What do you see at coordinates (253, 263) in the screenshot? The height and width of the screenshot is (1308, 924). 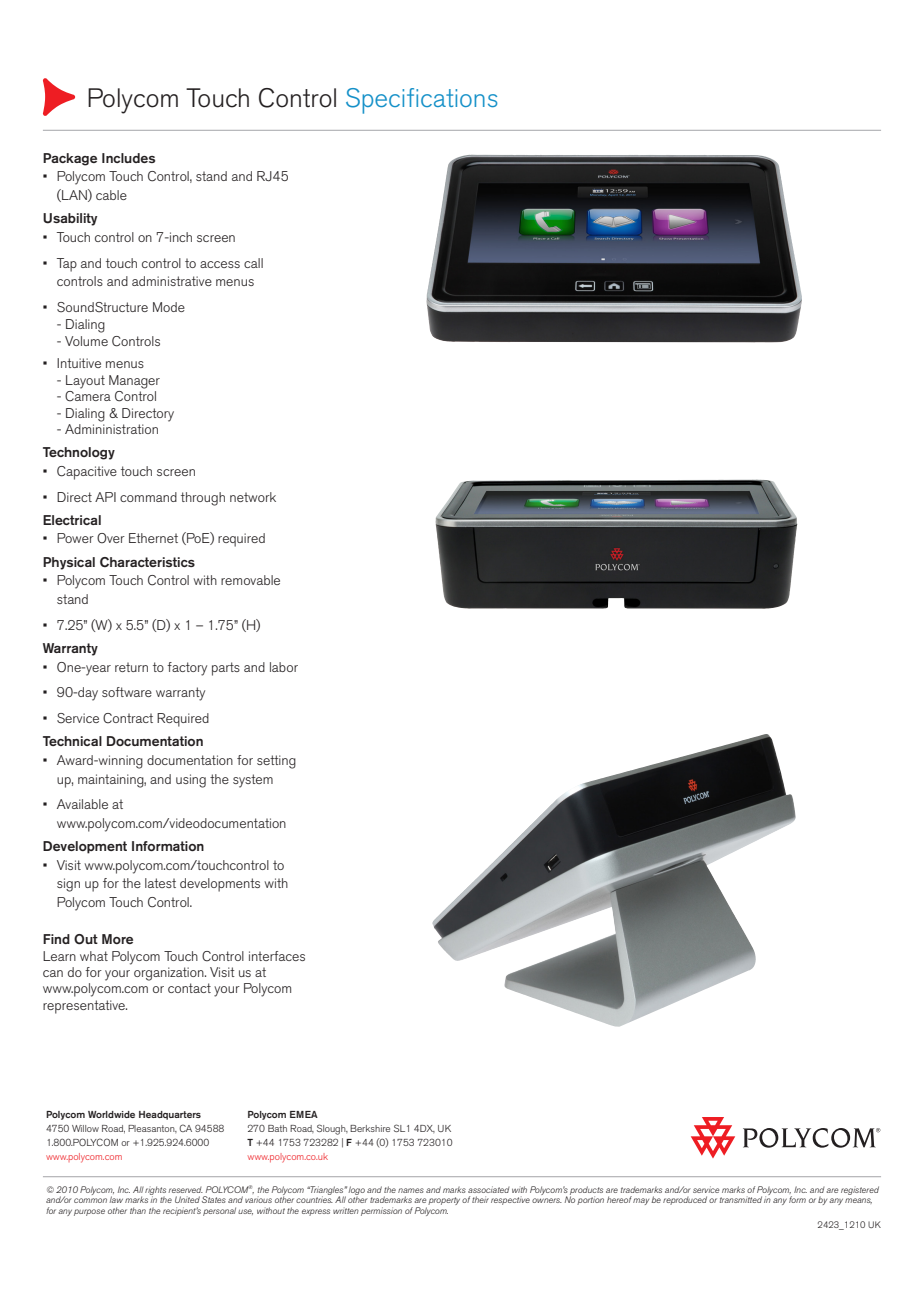 I see `call` at bounding box center [253, 263].
